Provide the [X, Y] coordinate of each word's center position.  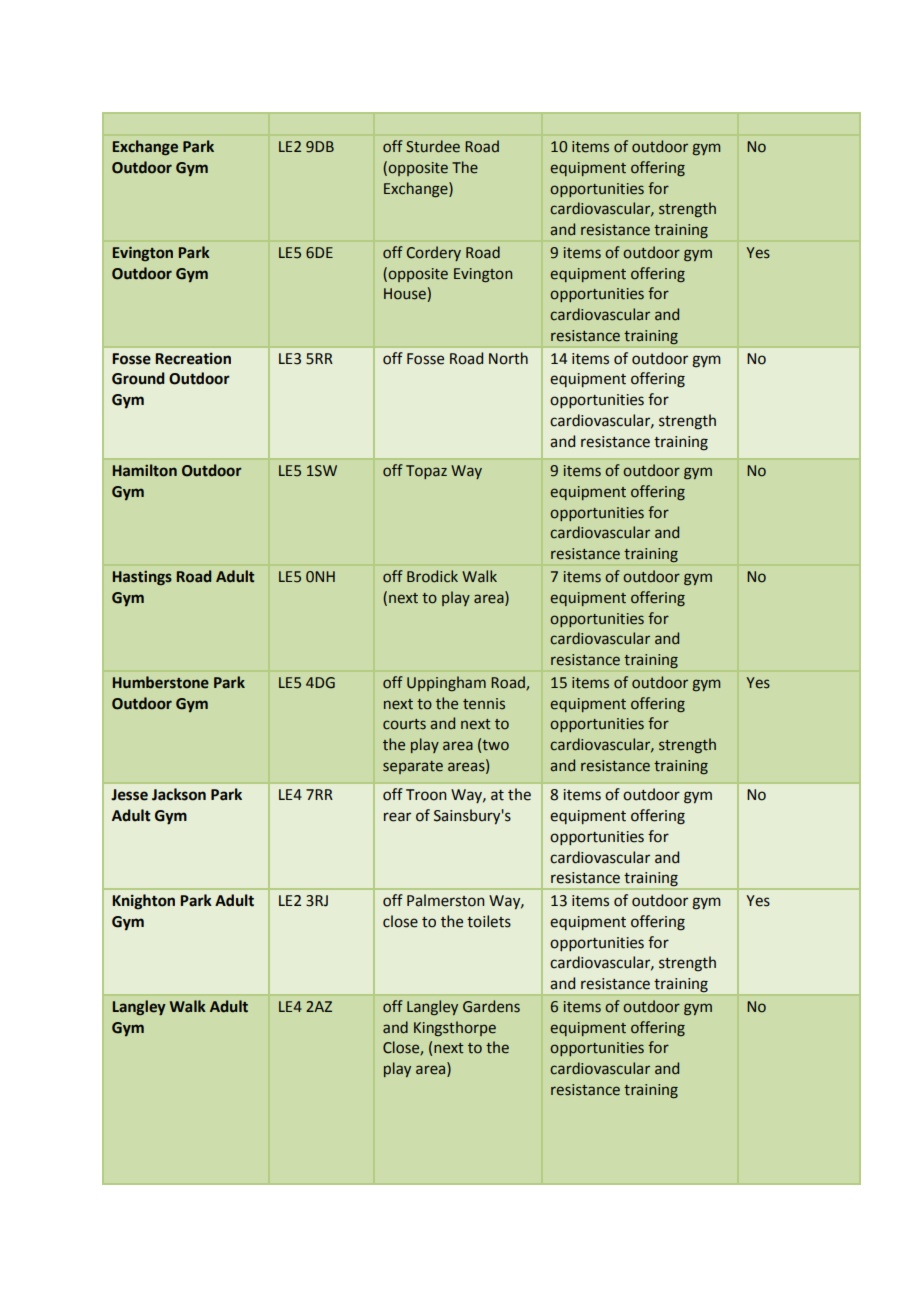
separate [413, 767]
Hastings [142, 578]
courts [404, 724]
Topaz [426, 472]
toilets [489, 921]
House [405, 294]
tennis [484, 704]
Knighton [143, 902]
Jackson [179, 794]
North [508, 358]
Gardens [491, 1006]
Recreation [193, 358]
